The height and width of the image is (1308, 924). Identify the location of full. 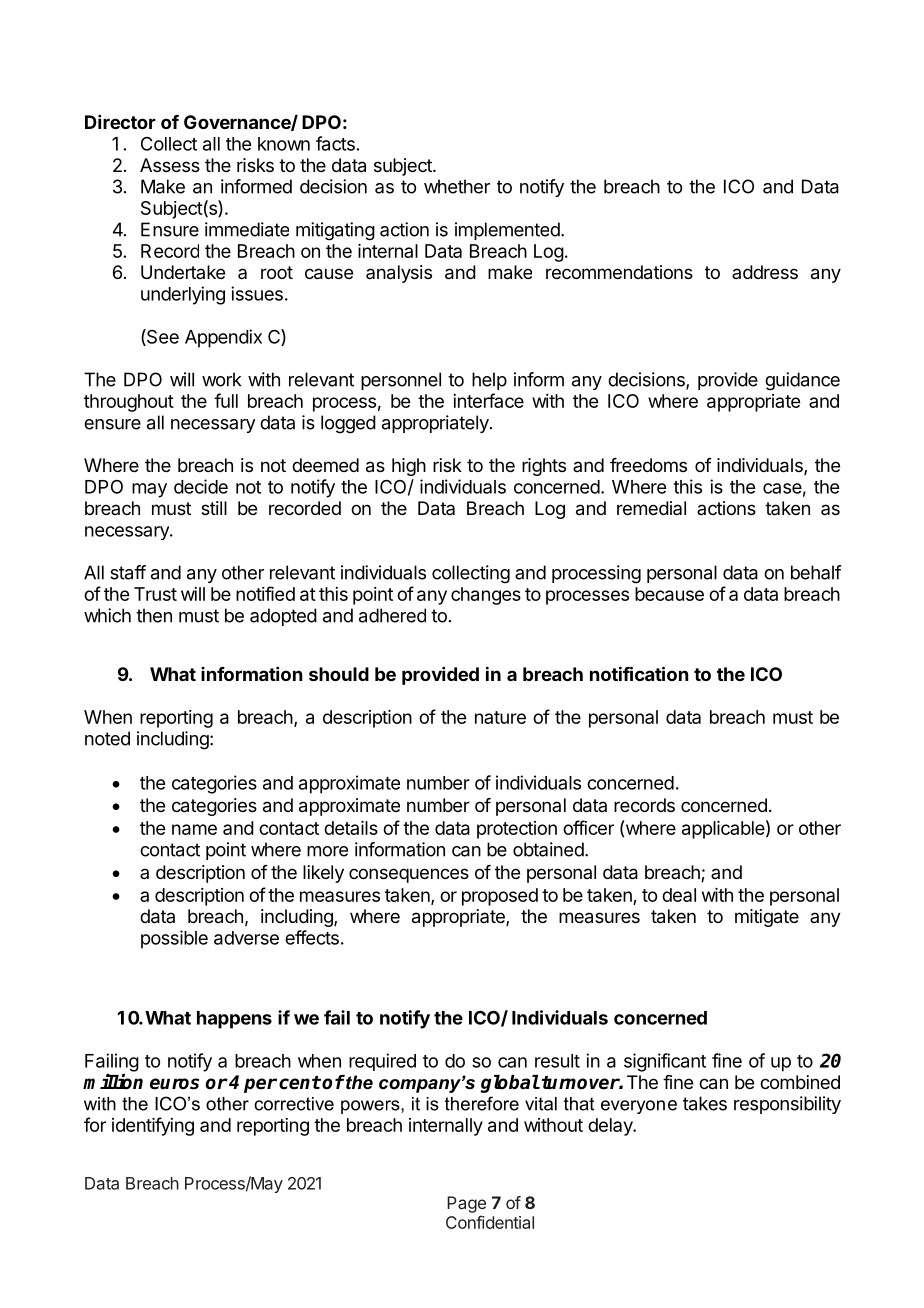
(226, 400).
